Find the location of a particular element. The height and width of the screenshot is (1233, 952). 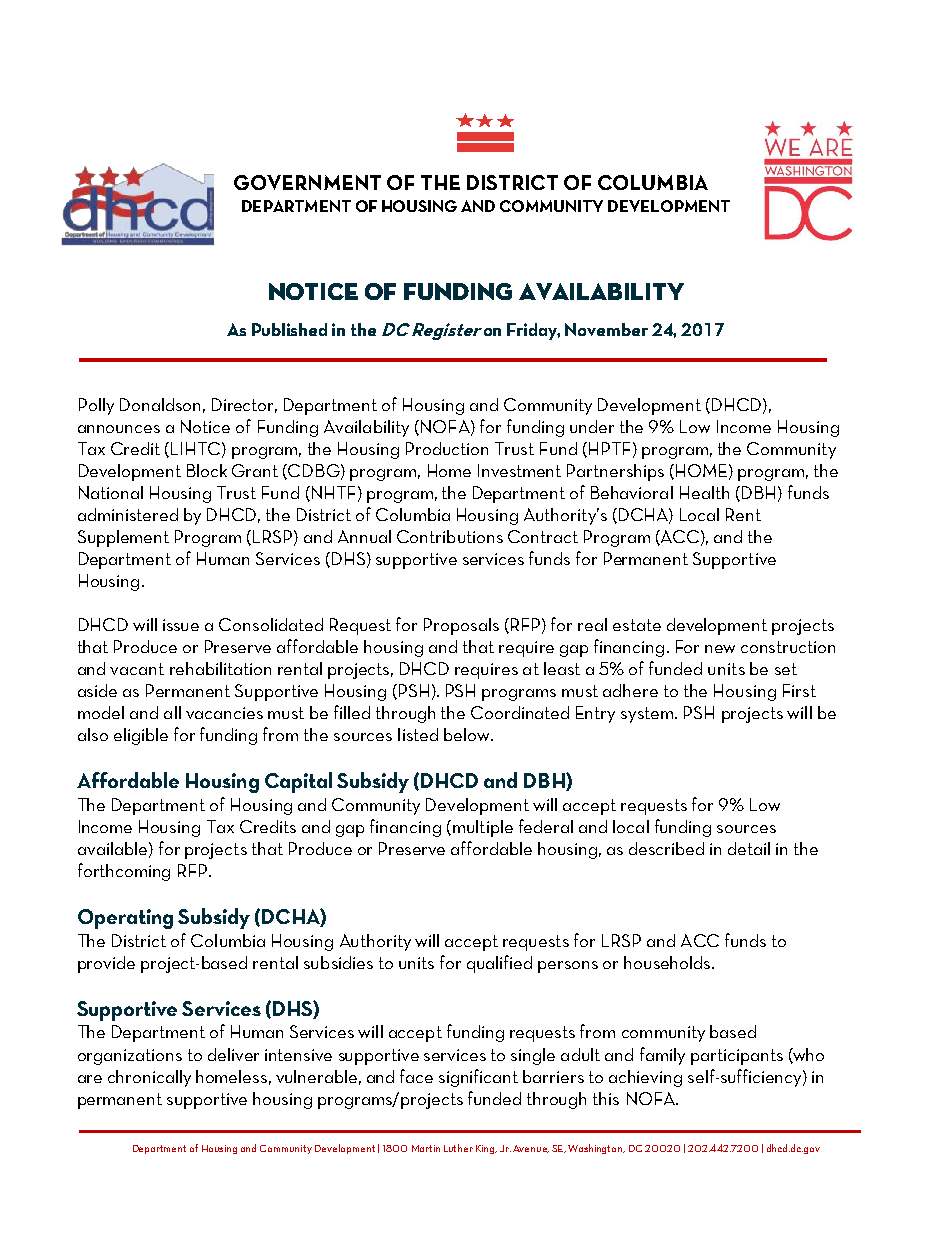

detail is located at coordinates (749, 848).
